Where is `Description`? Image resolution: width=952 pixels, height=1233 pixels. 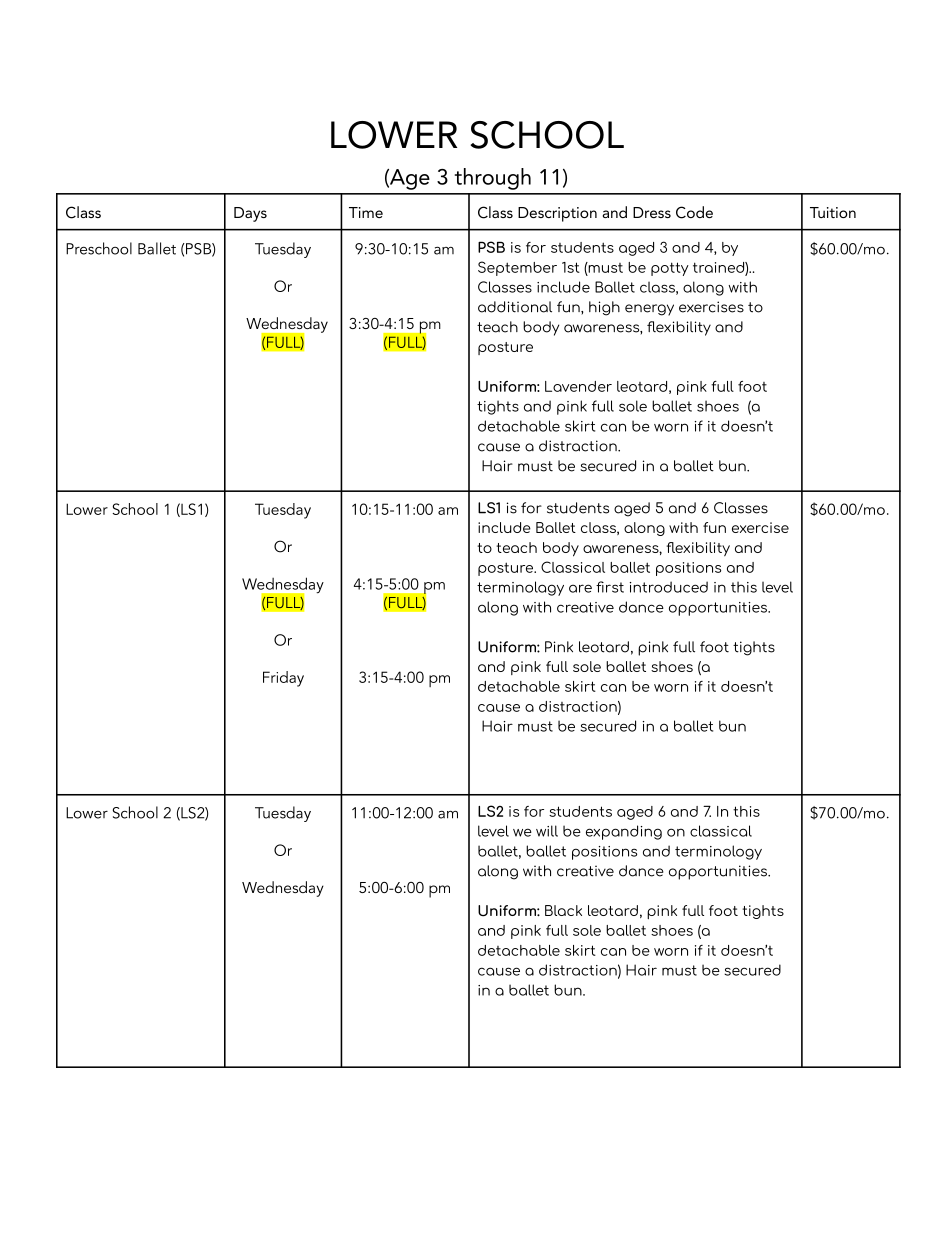
Description is located at coordinates (557, 214).
